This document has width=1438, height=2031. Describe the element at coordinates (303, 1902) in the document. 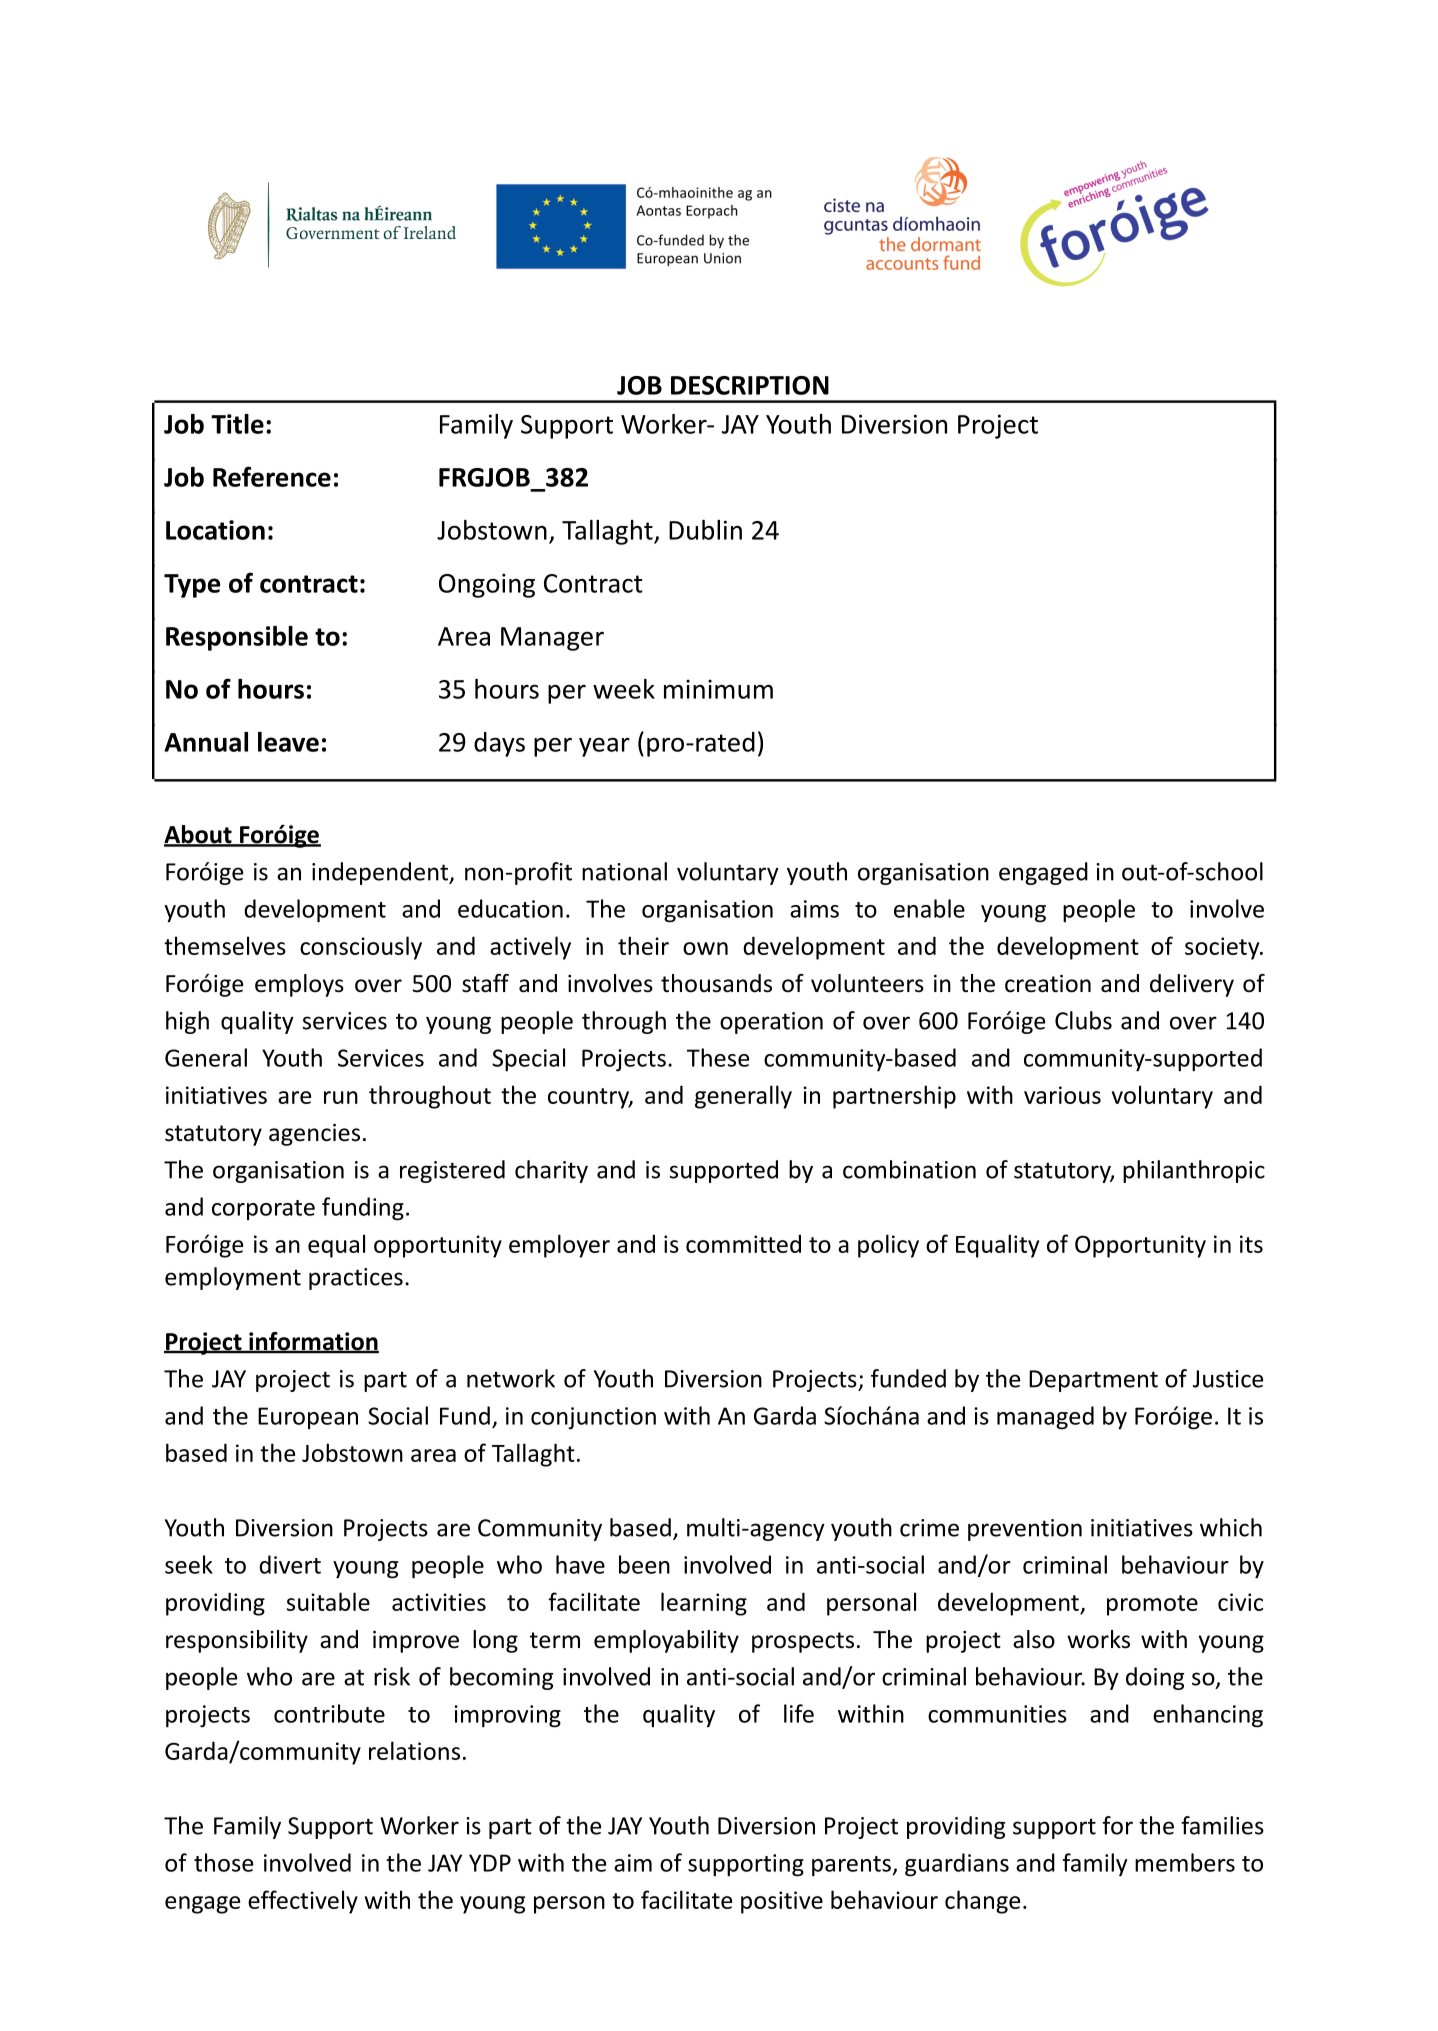

I see `effectively` at that location.
